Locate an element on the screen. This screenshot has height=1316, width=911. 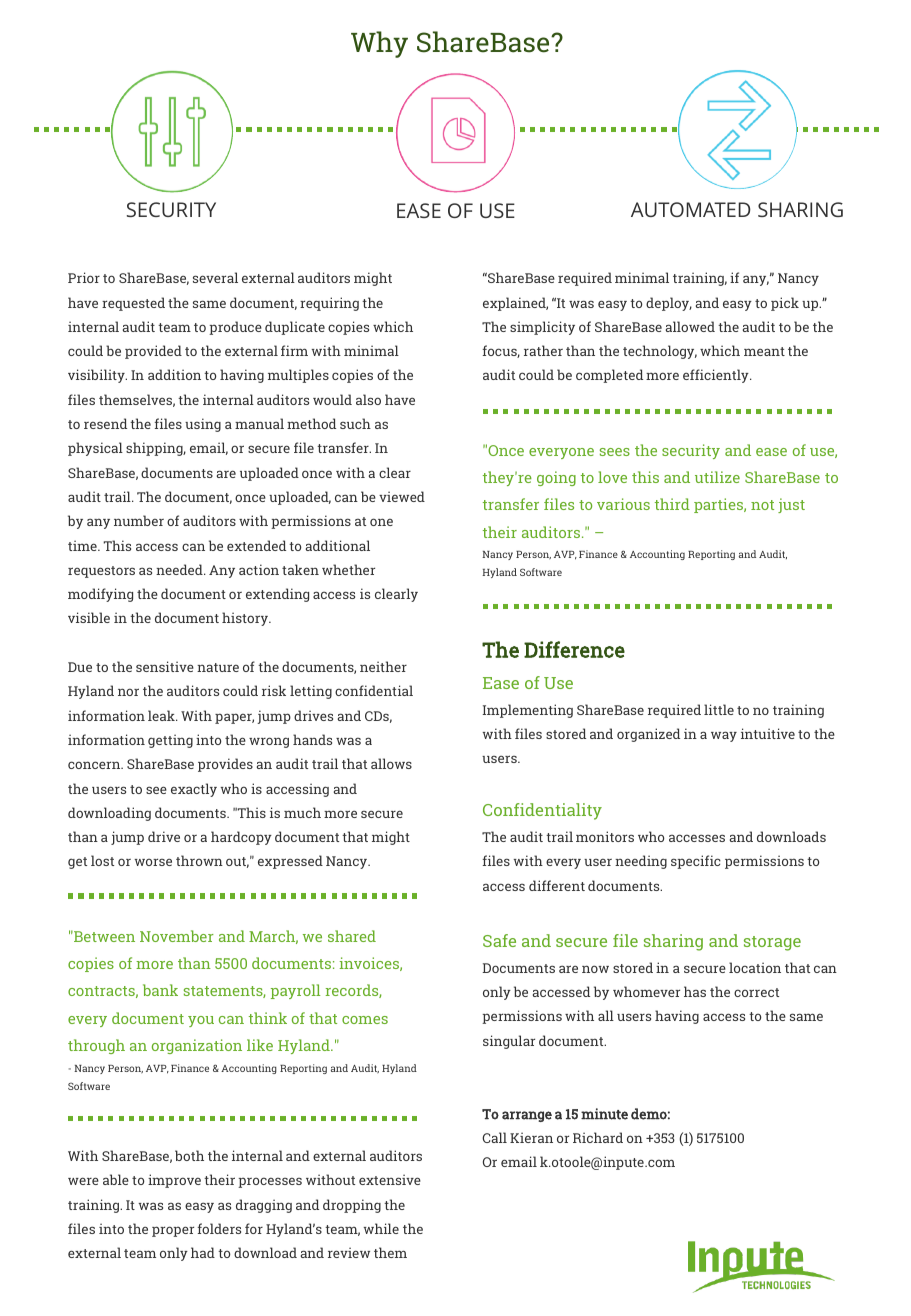
provided is located at coordinates (153, 352).
